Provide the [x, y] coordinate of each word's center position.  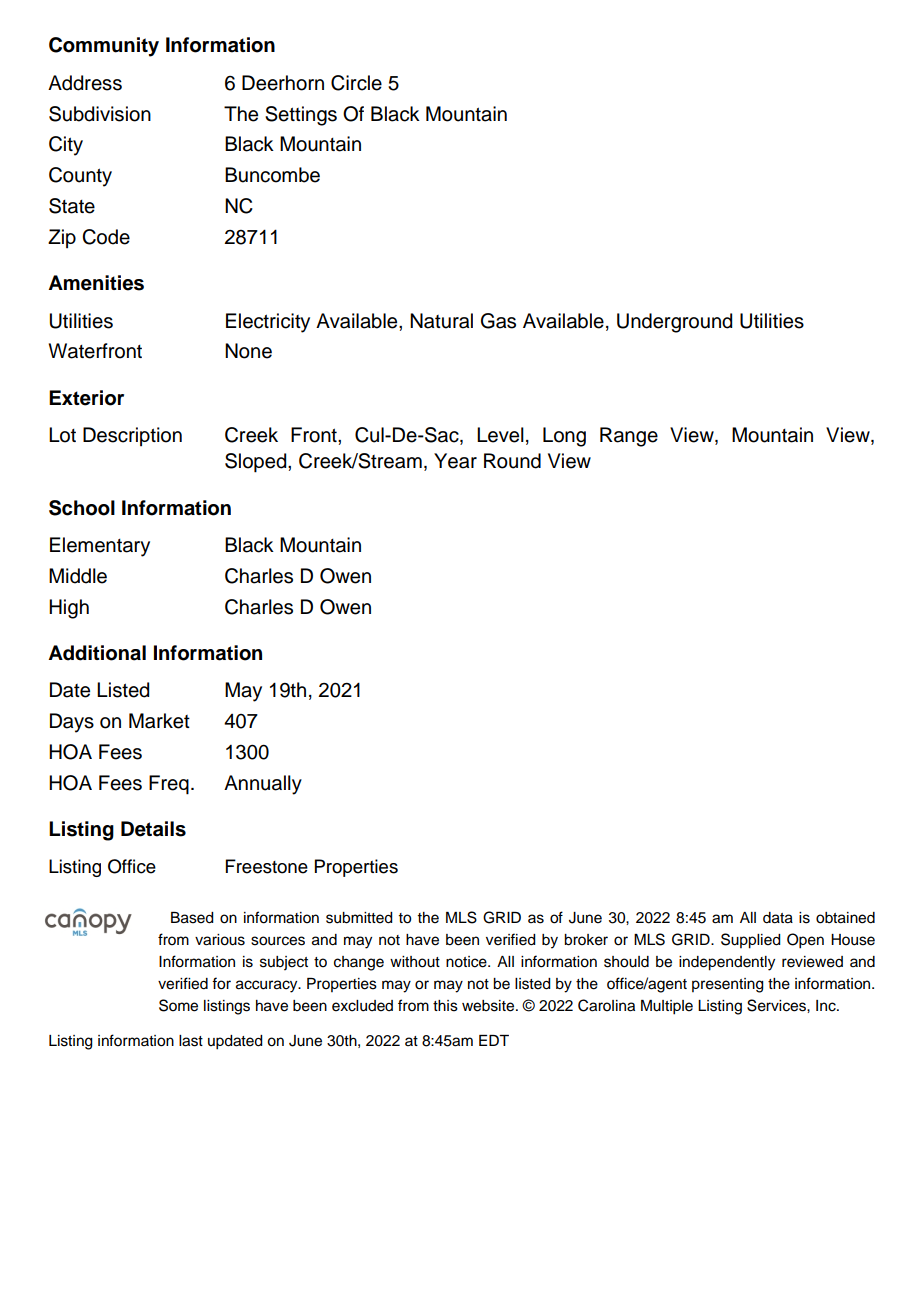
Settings [301, 116]
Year [455, 461]
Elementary [100, 547]
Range [629, 437]
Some [178, 1005]
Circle [356, 83]
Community [104, 47]
